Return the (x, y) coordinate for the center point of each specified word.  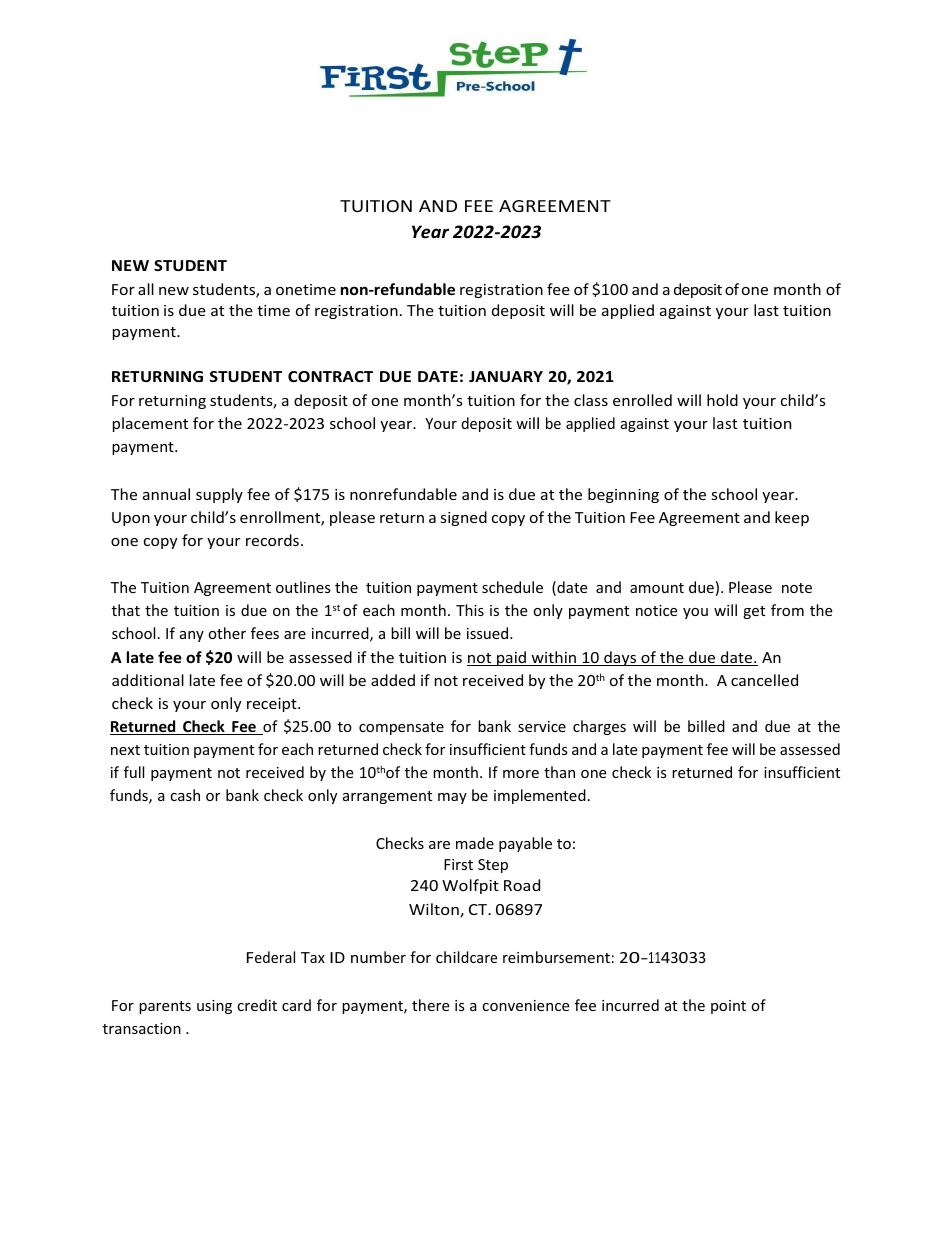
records (272, 540)
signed (464, 518)
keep (792, 518)
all (146, 289)
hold (722, 400)
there (430, 1005)
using (214, 1007)
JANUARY (506, 376)
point (728, 1007)
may (452, 798)
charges (599, 727)
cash (185, 795)
